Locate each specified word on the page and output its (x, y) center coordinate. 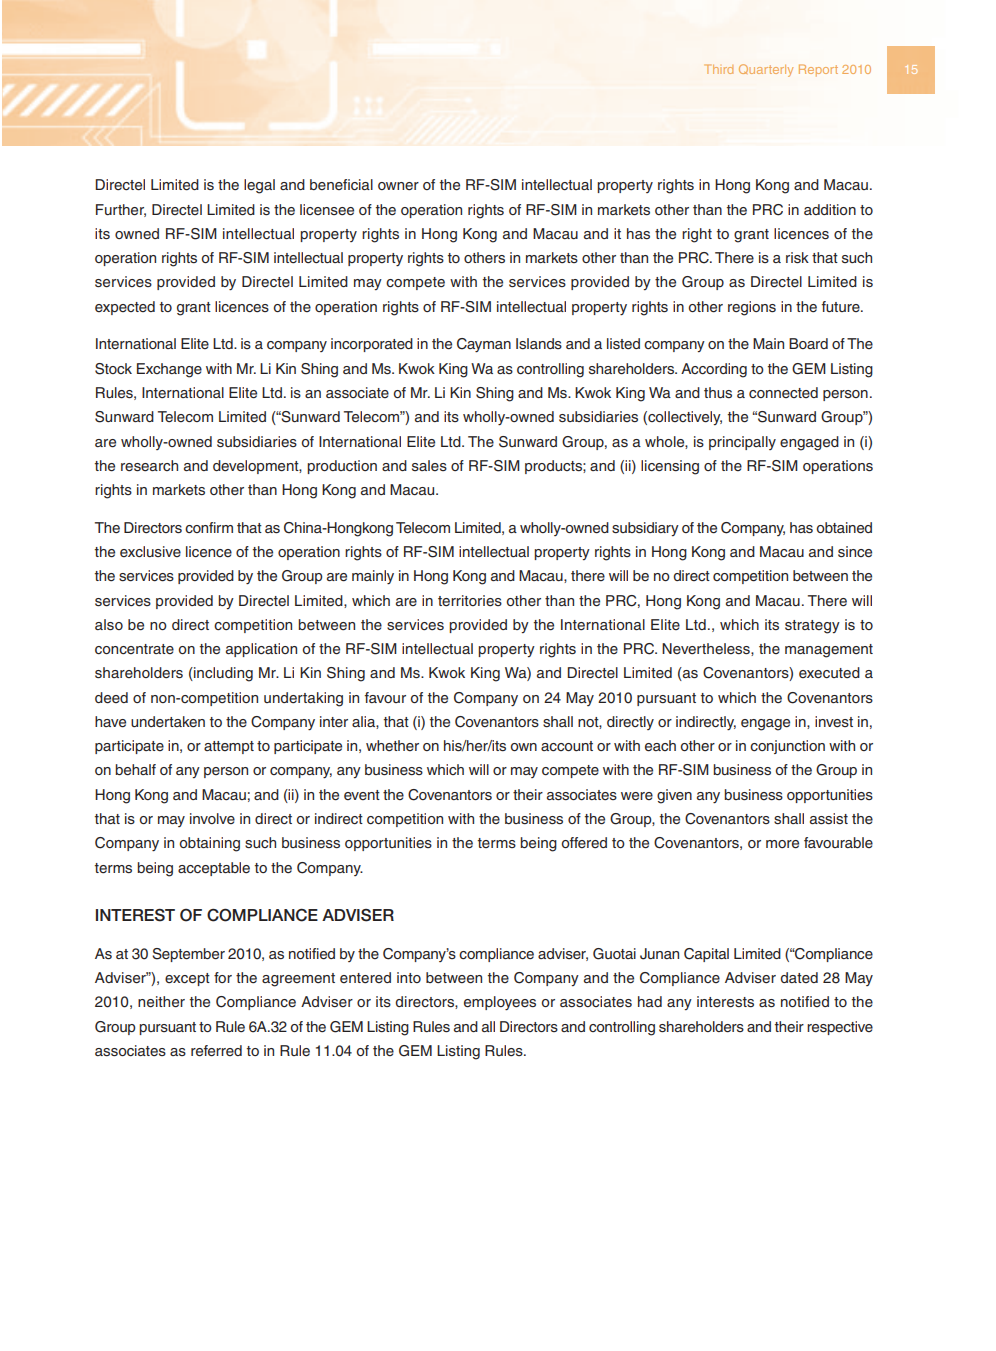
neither (161, 1002)
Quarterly (766, 70)
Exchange (169, 370)
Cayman (484, 345)
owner (398, 186)
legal (259, 186)
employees (500, 1003)
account (567, 746)
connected (783, 392)
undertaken (168, 721)
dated (799, 977)
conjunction (787, 747)
